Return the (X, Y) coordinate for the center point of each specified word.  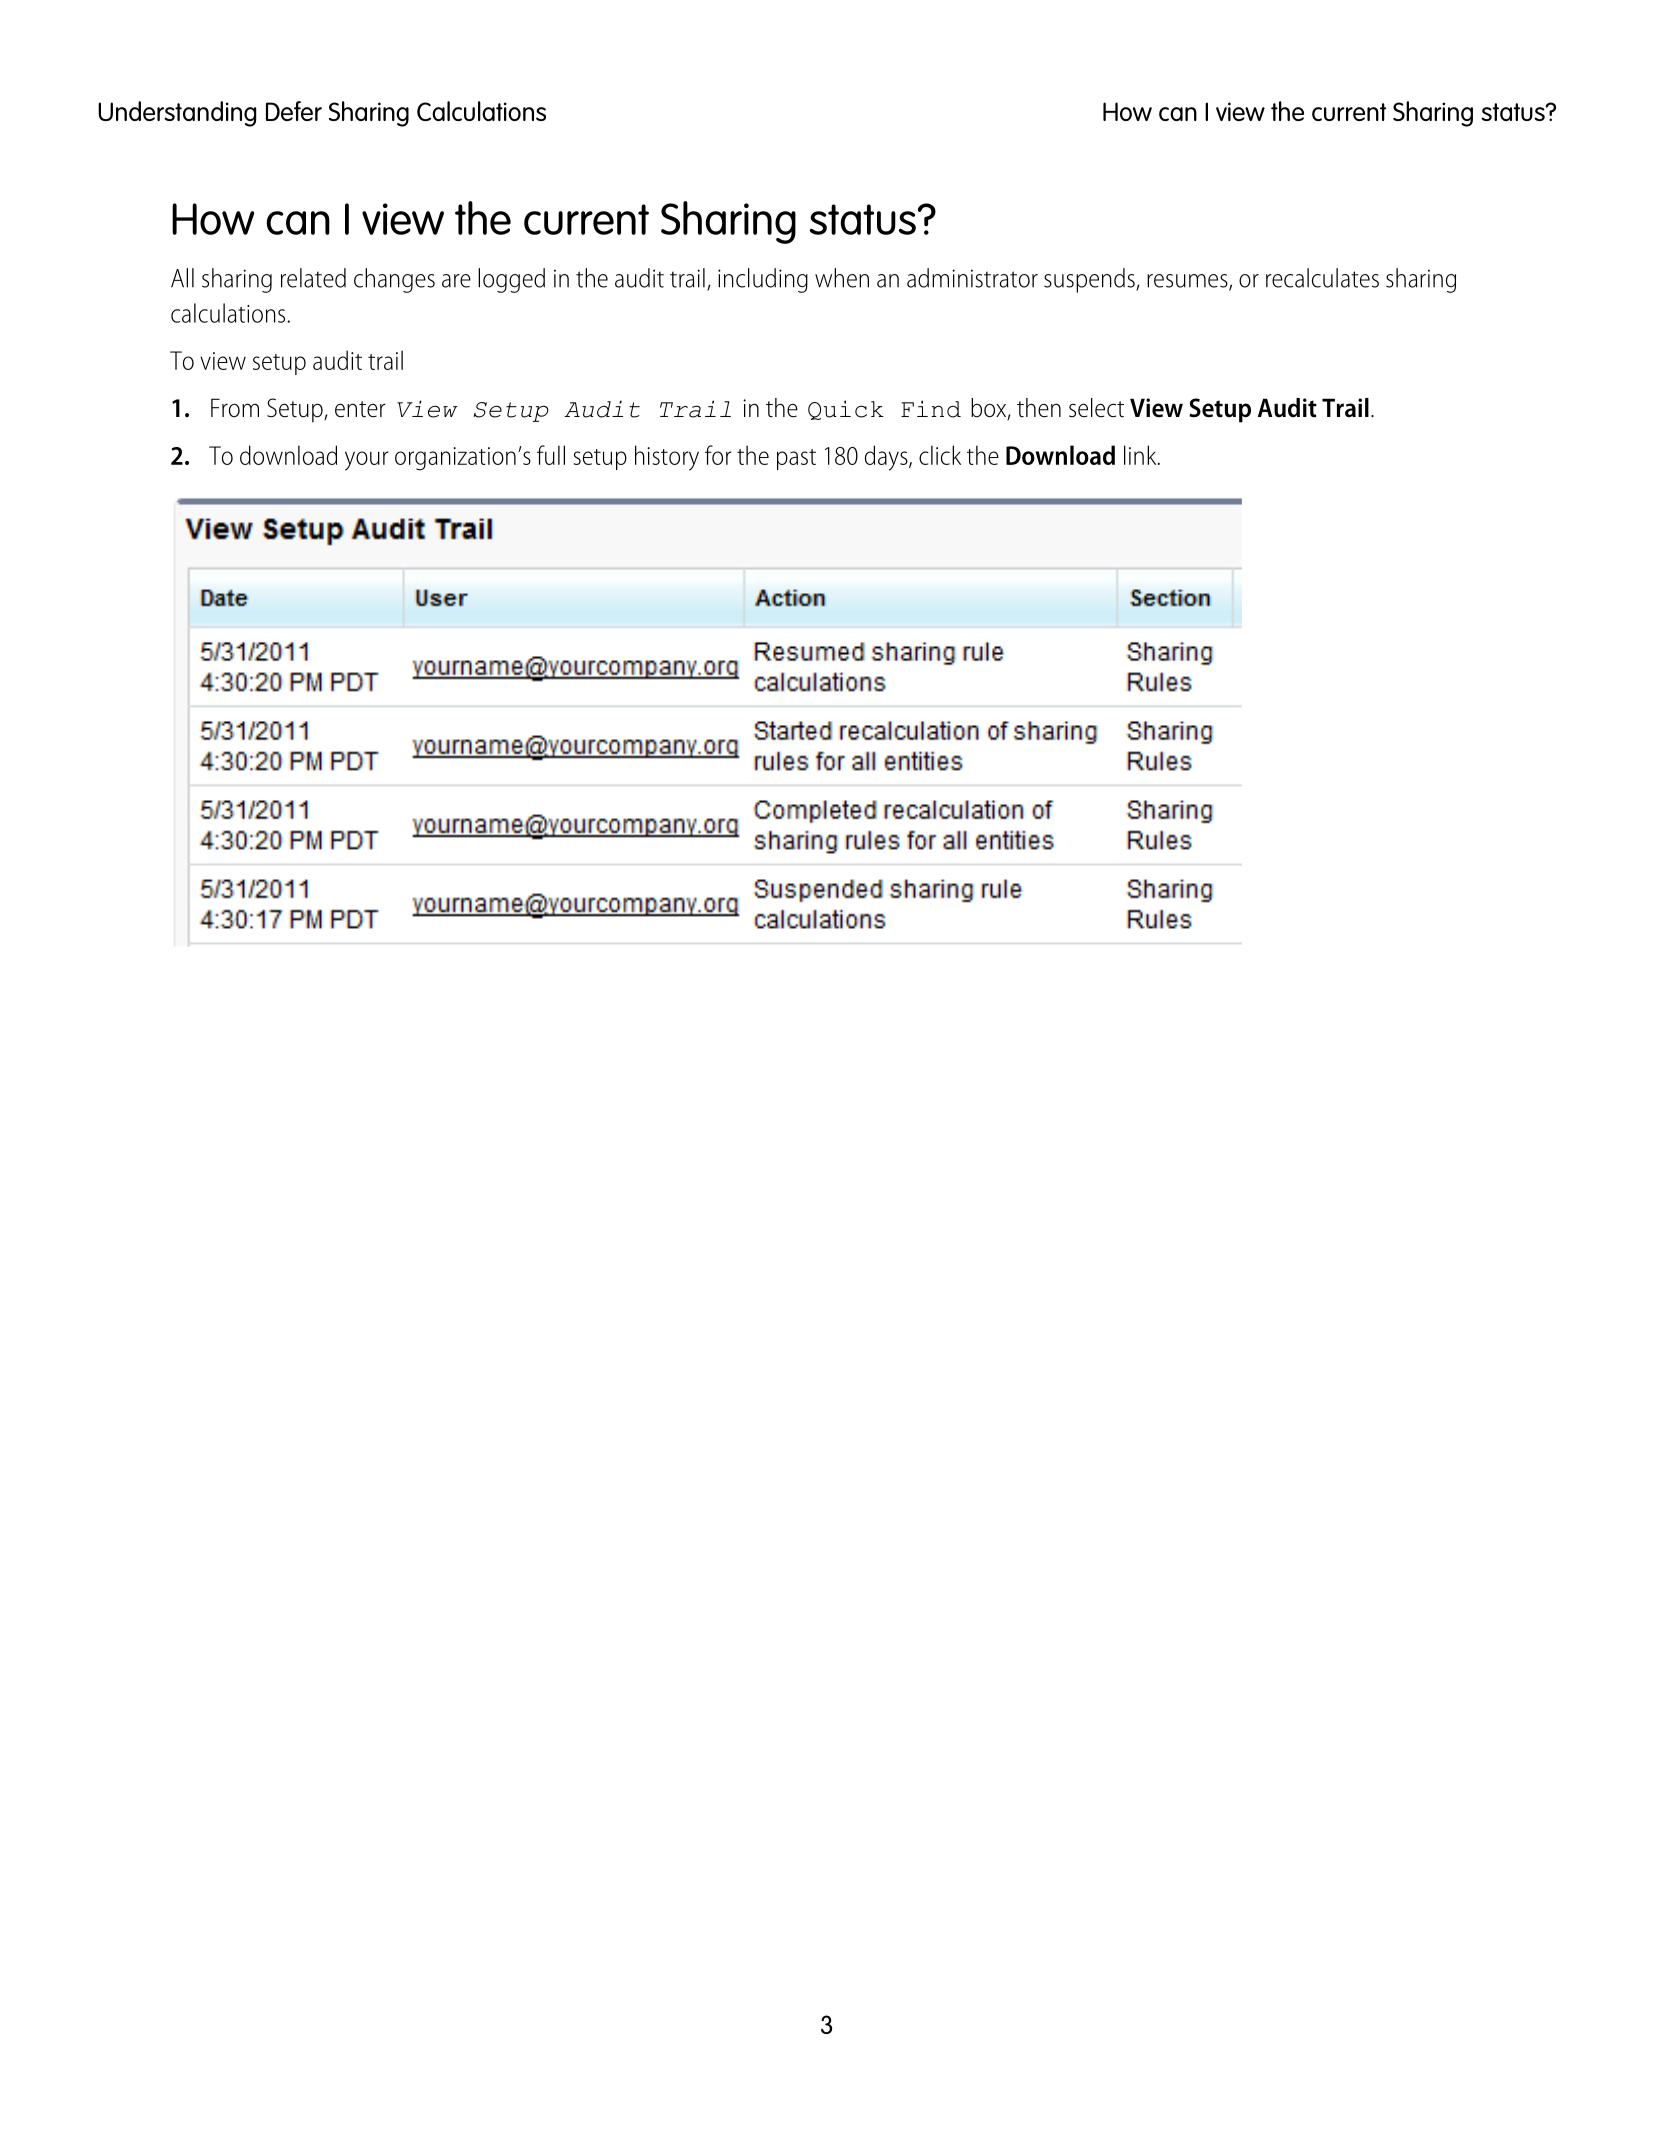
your (367, 461)
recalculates (1322, 278)
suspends (1090, 280)
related (313, 278)
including (763, 280)
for (718, 455)
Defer (294, 111)
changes (394, 280)
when (842, 278)
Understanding (177, 114)
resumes (1188, 282)
